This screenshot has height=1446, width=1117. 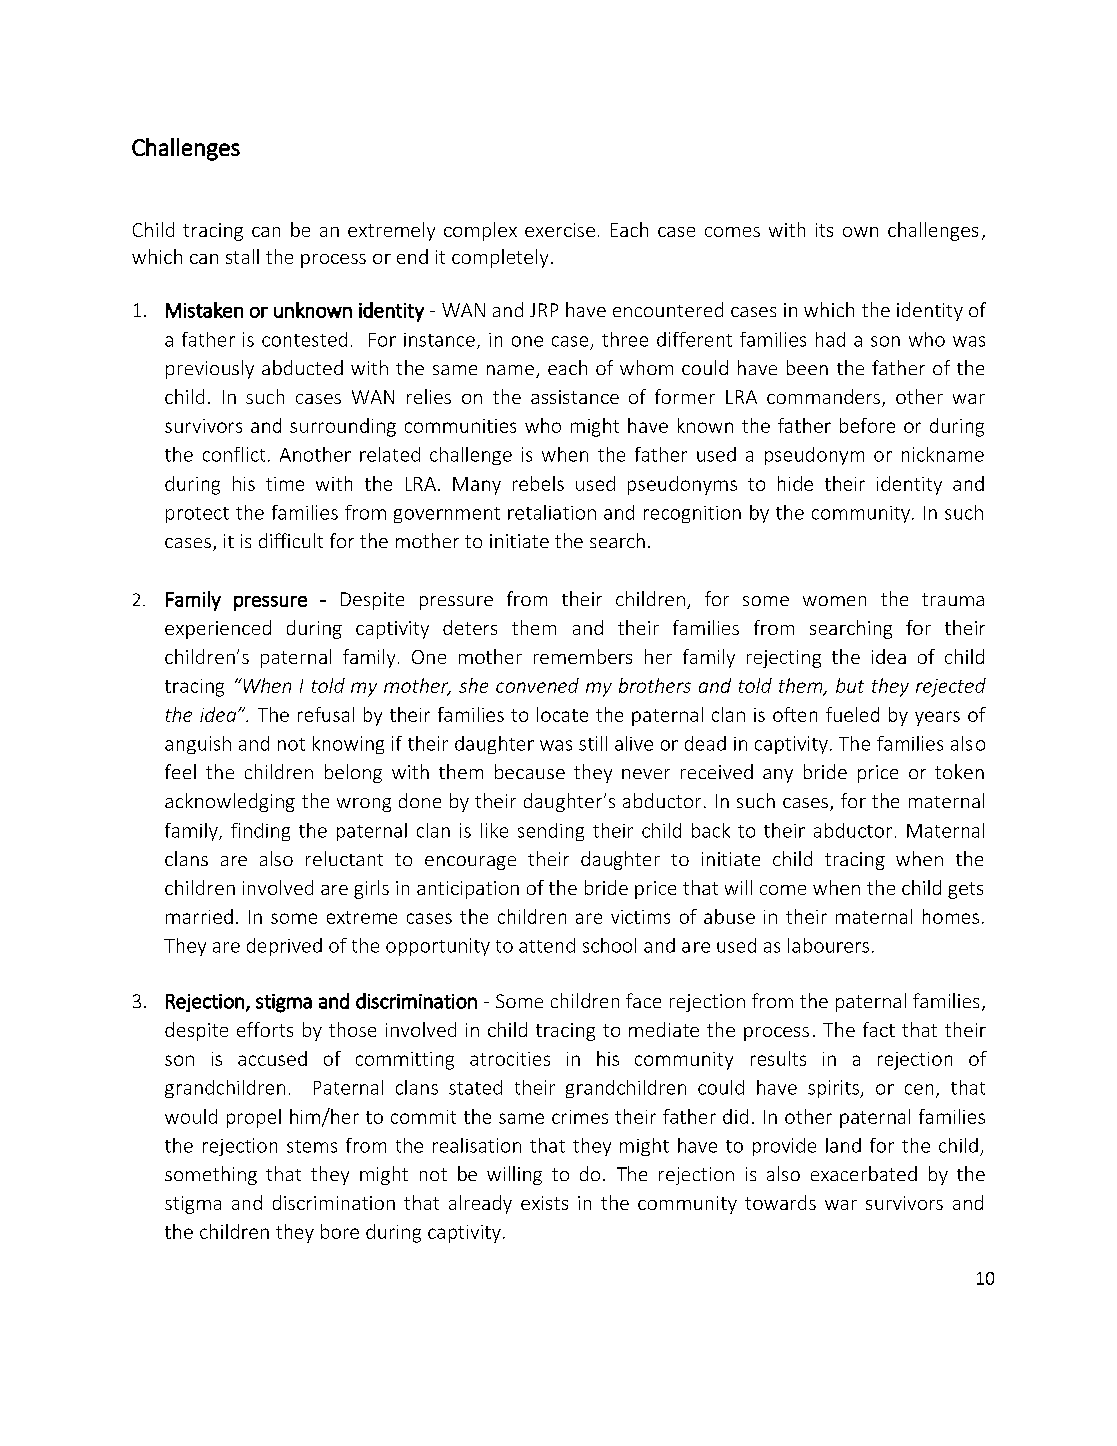 What do you see at coordinates (218, 629) in the screenshot?
I see `experienced` at bounding box center [218, 629].
